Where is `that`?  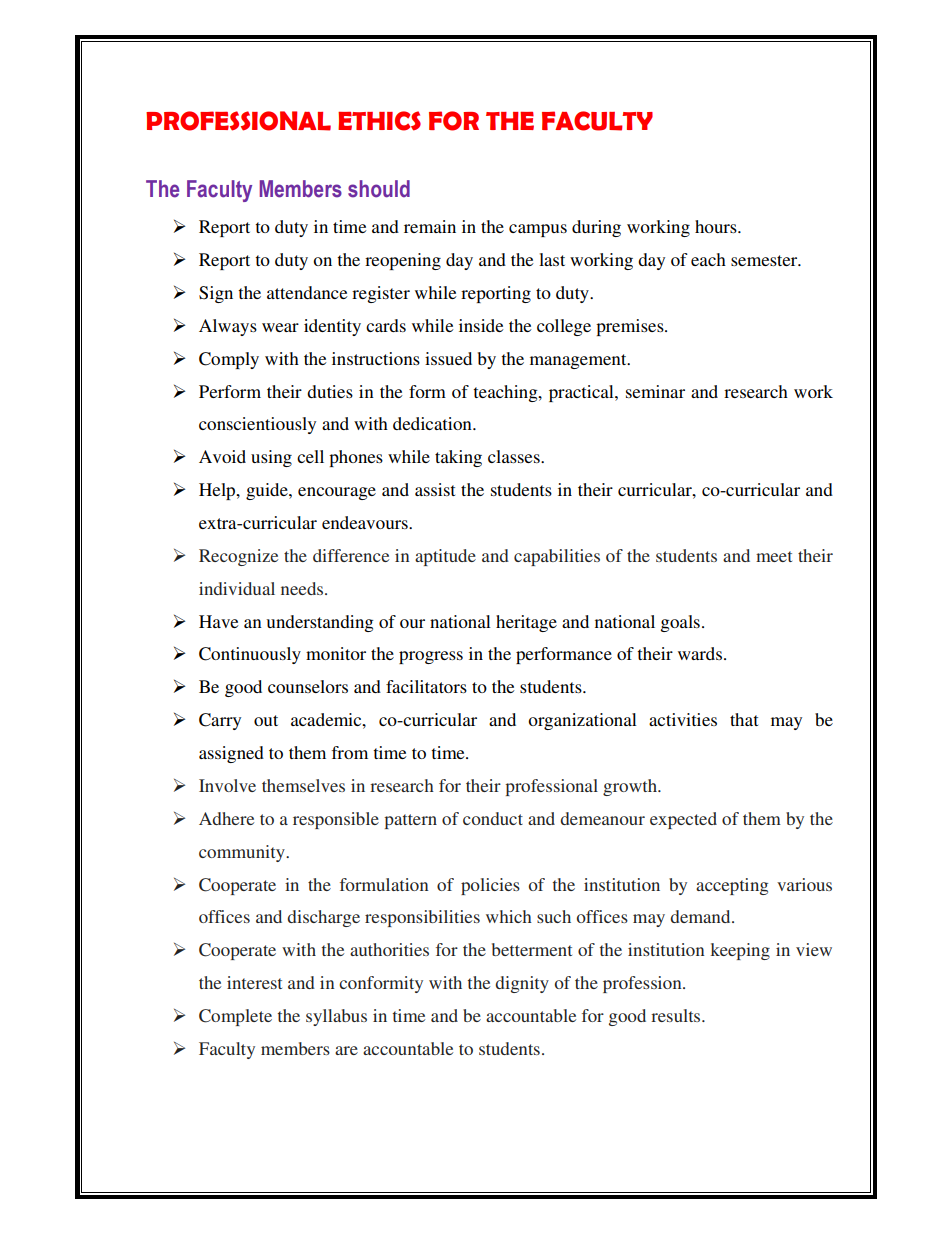
that is located at coordinates (744, 719).
